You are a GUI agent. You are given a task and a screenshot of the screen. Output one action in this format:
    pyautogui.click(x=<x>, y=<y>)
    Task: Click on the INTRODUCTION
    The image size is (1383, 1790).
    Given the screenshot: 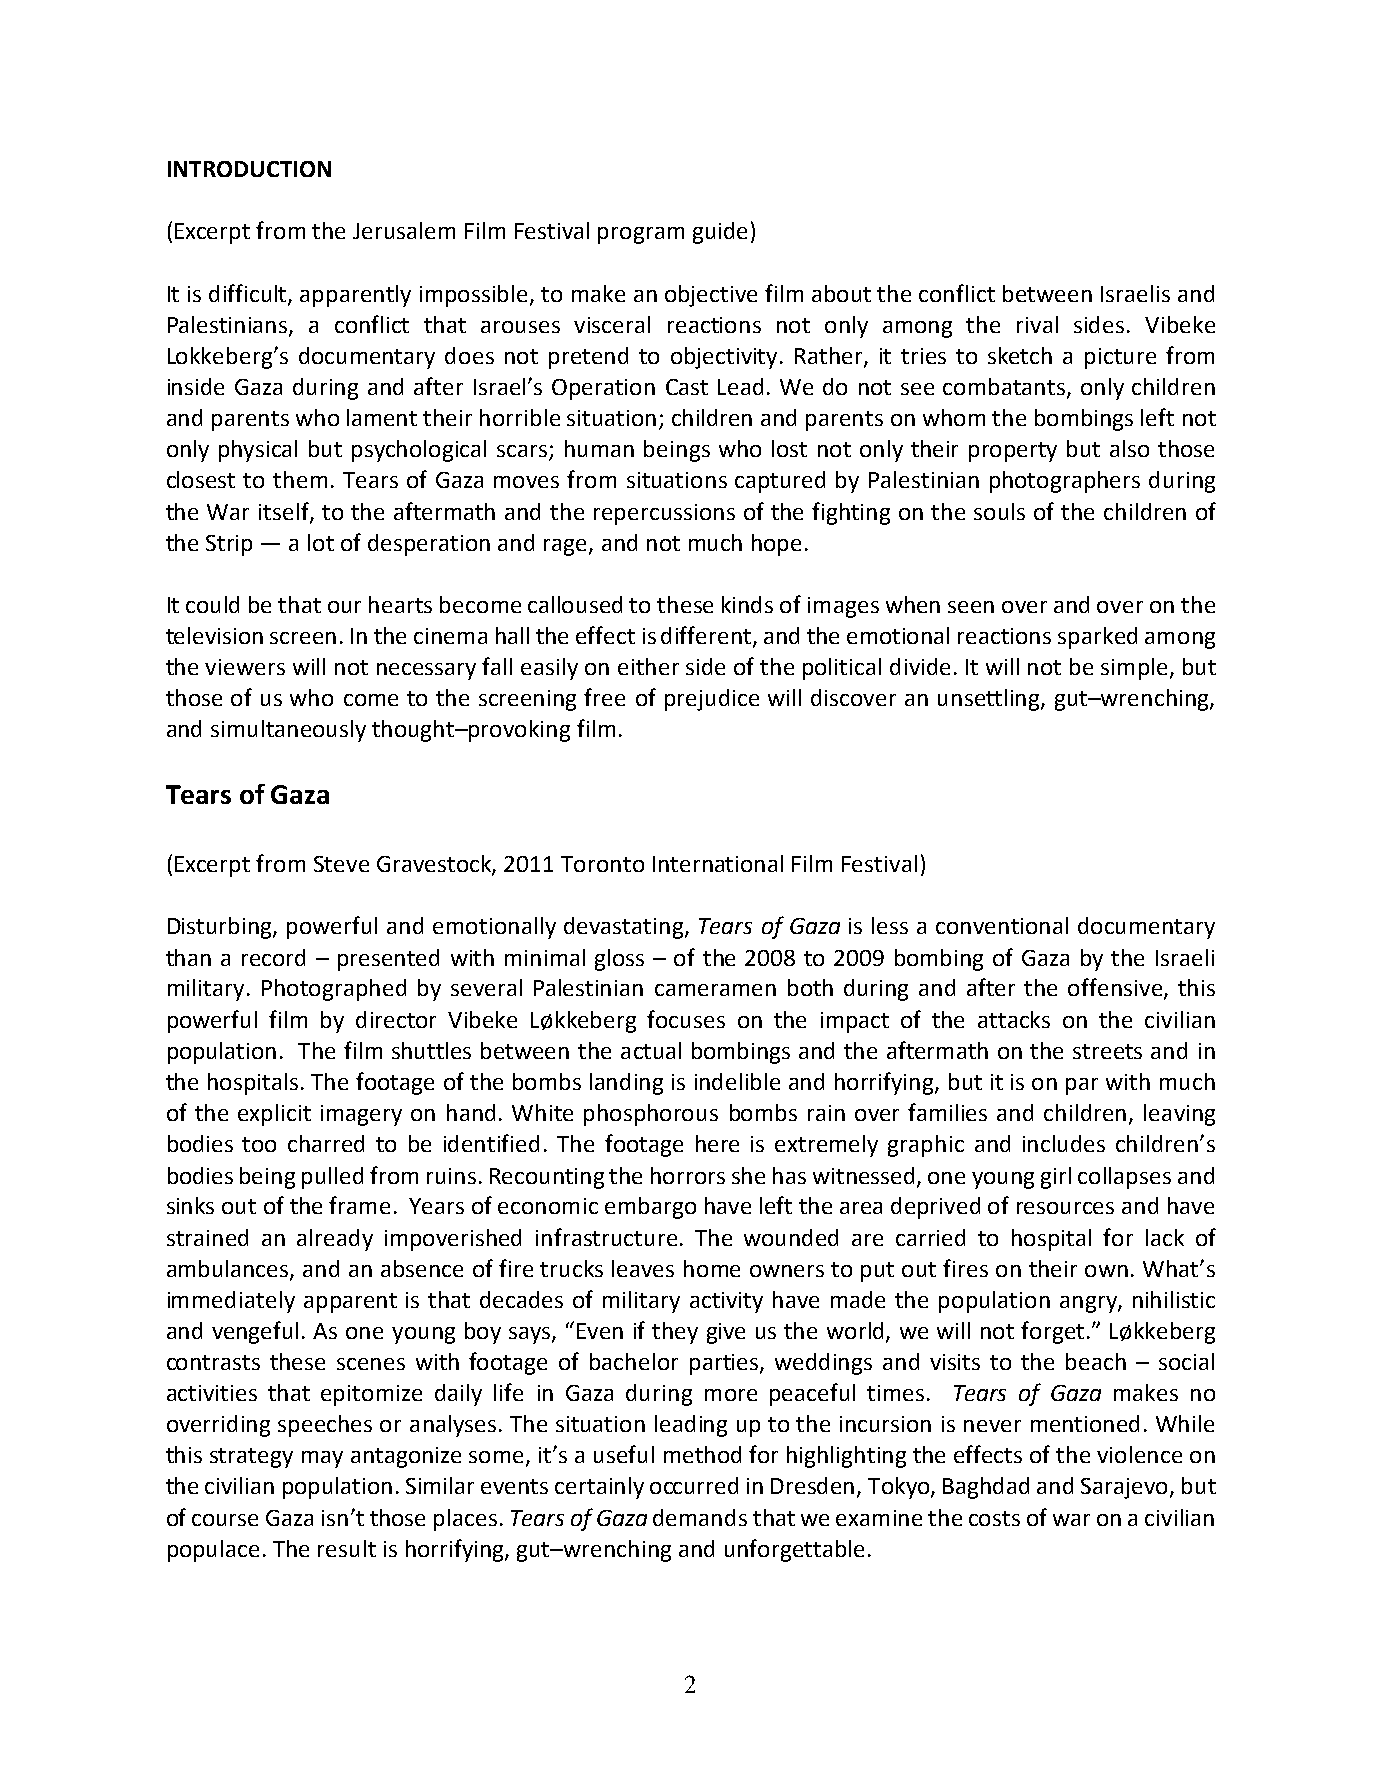 What is the action you would take?
    pyautogui.click(x=249, y=169)
